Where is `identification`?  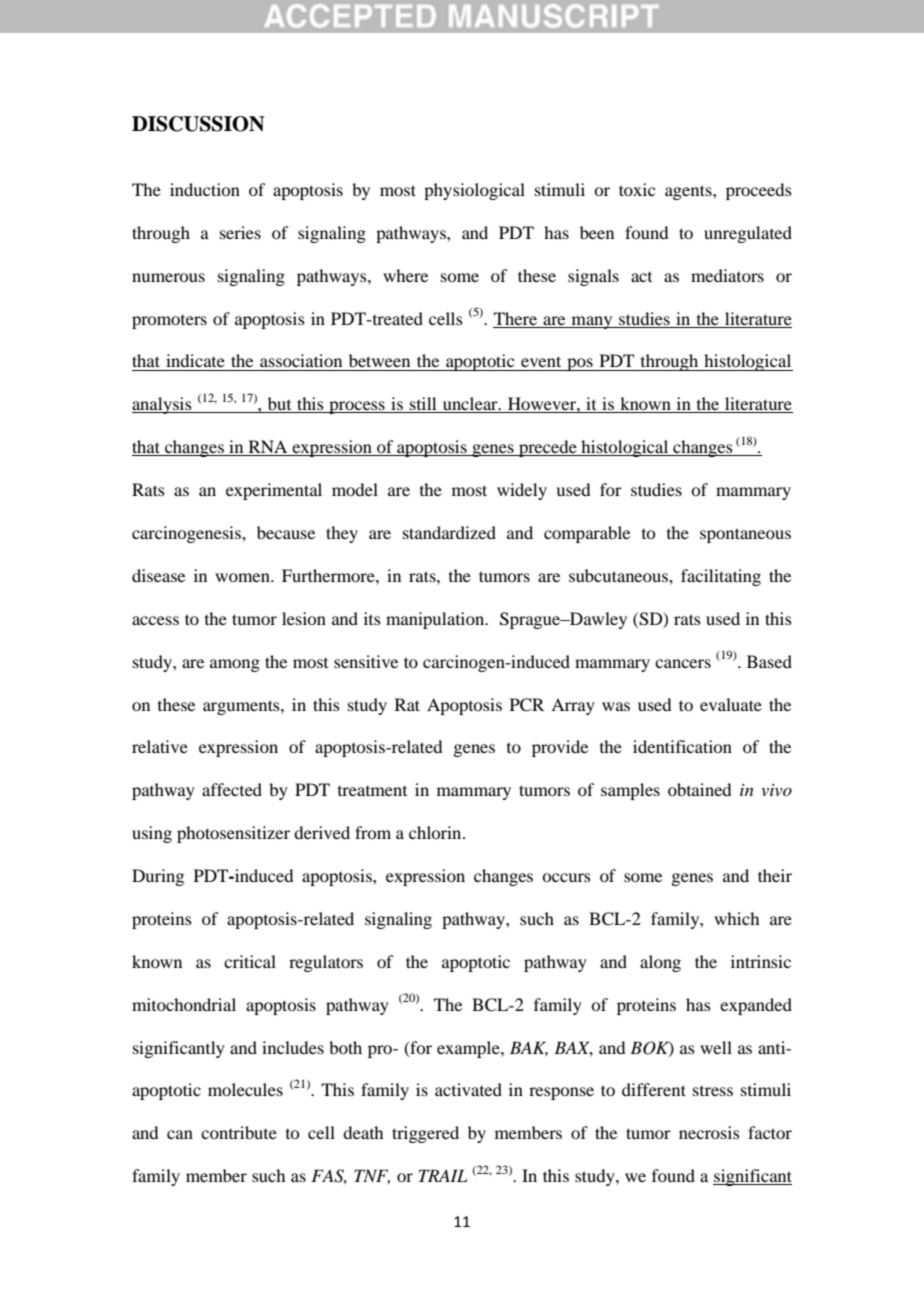 identification is located at coordinates (682, 746).
